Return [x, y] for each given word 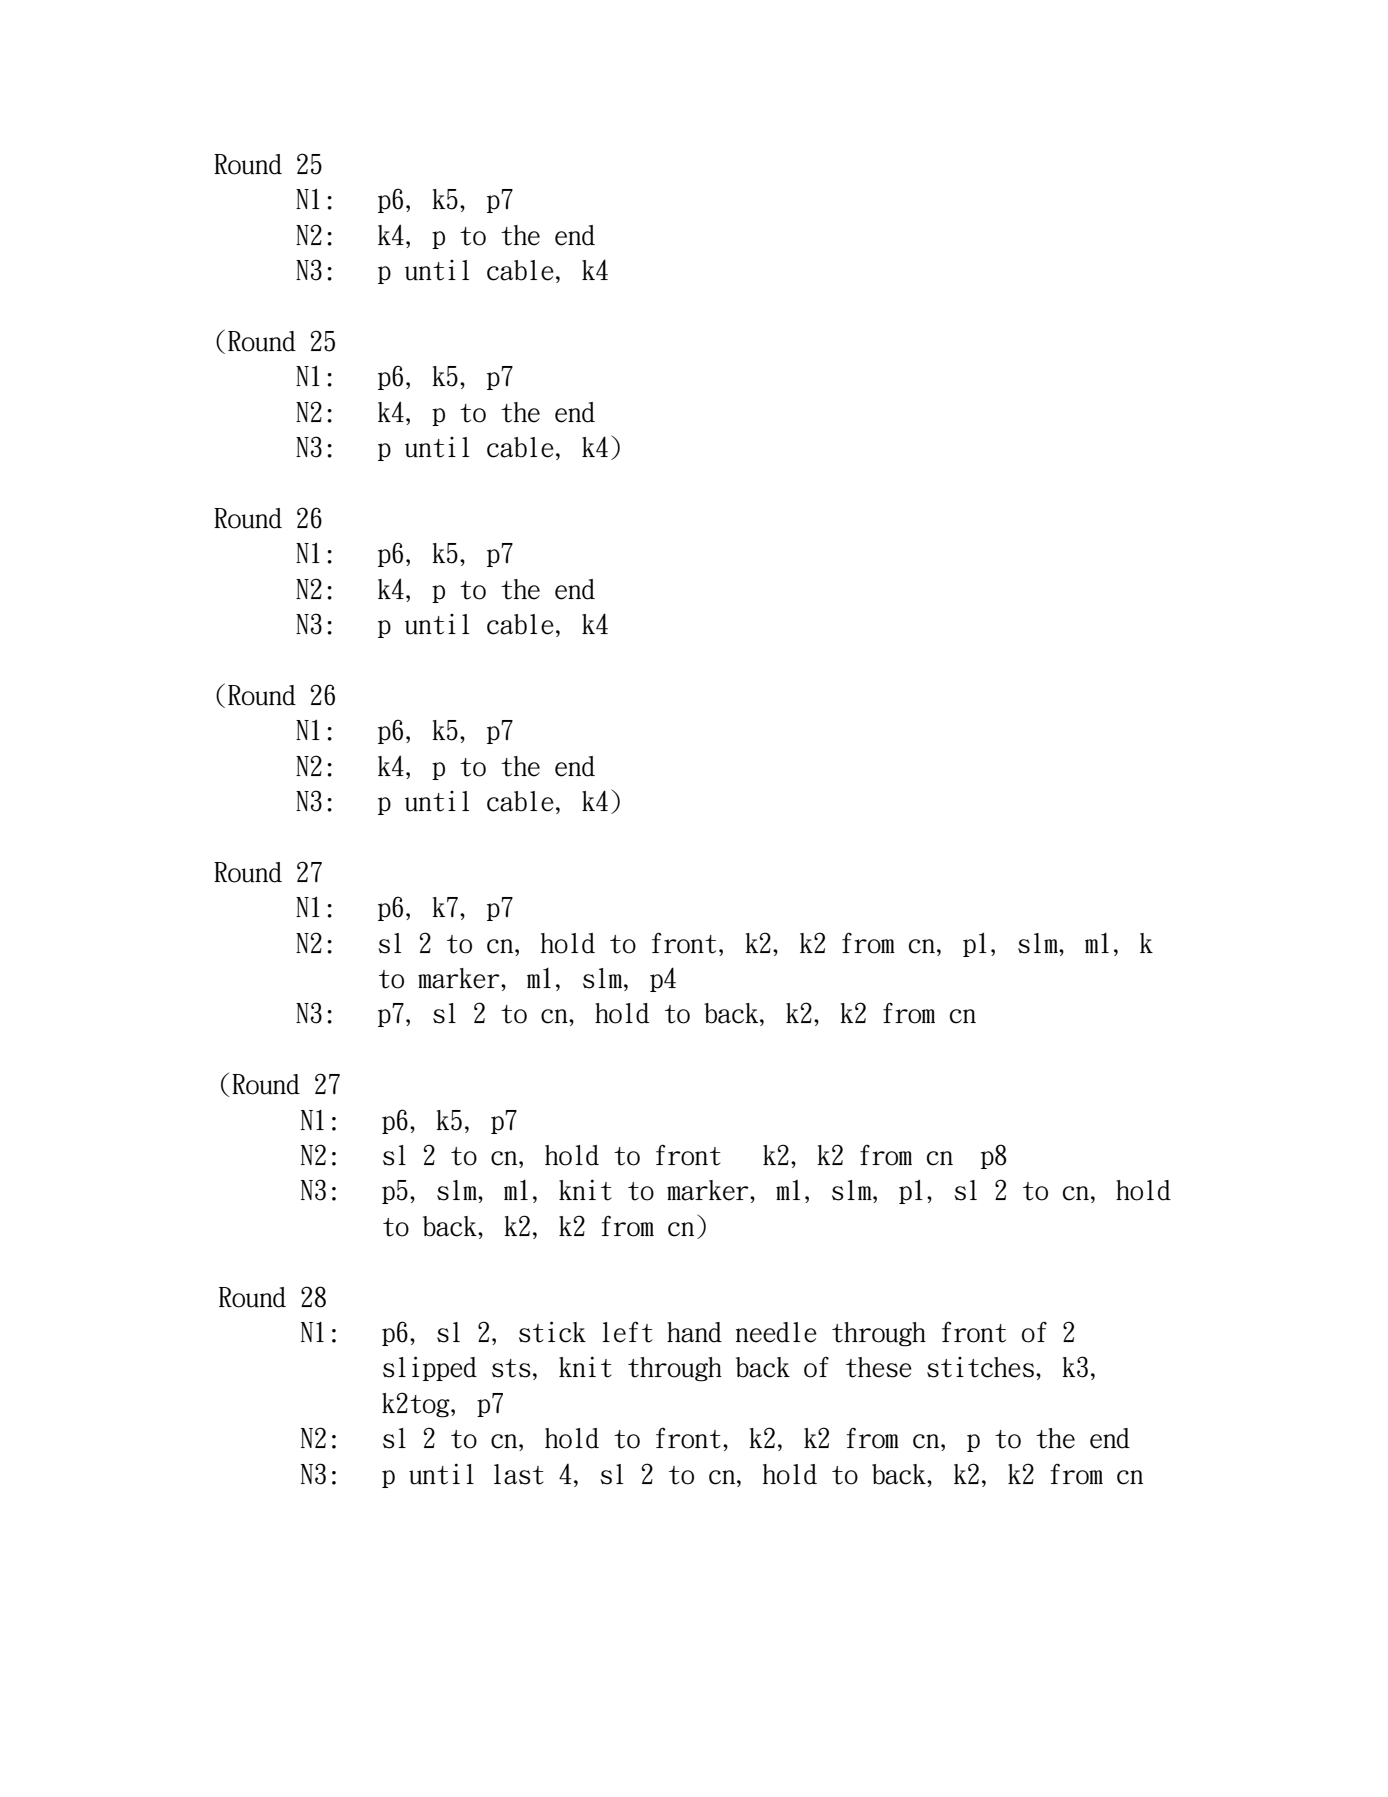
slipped [430, 1368]
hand [694, 1332]
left [627, 1332]
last [519, 1474]
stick [552, 1332]
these [879, 1367]
